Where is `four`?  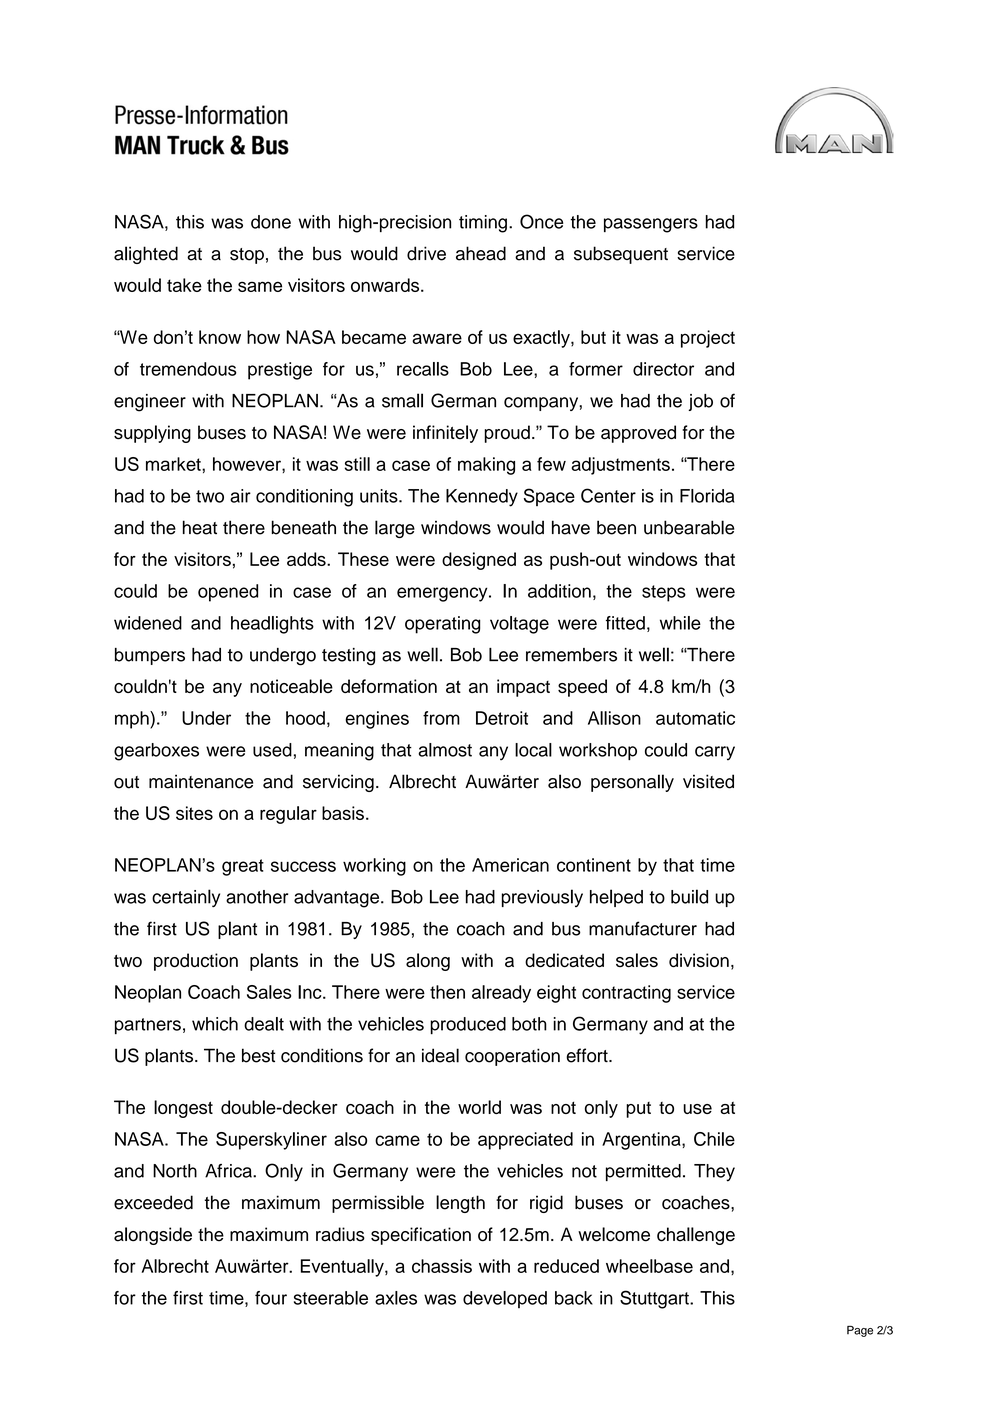 four is located at coordinates (271, 1298).
